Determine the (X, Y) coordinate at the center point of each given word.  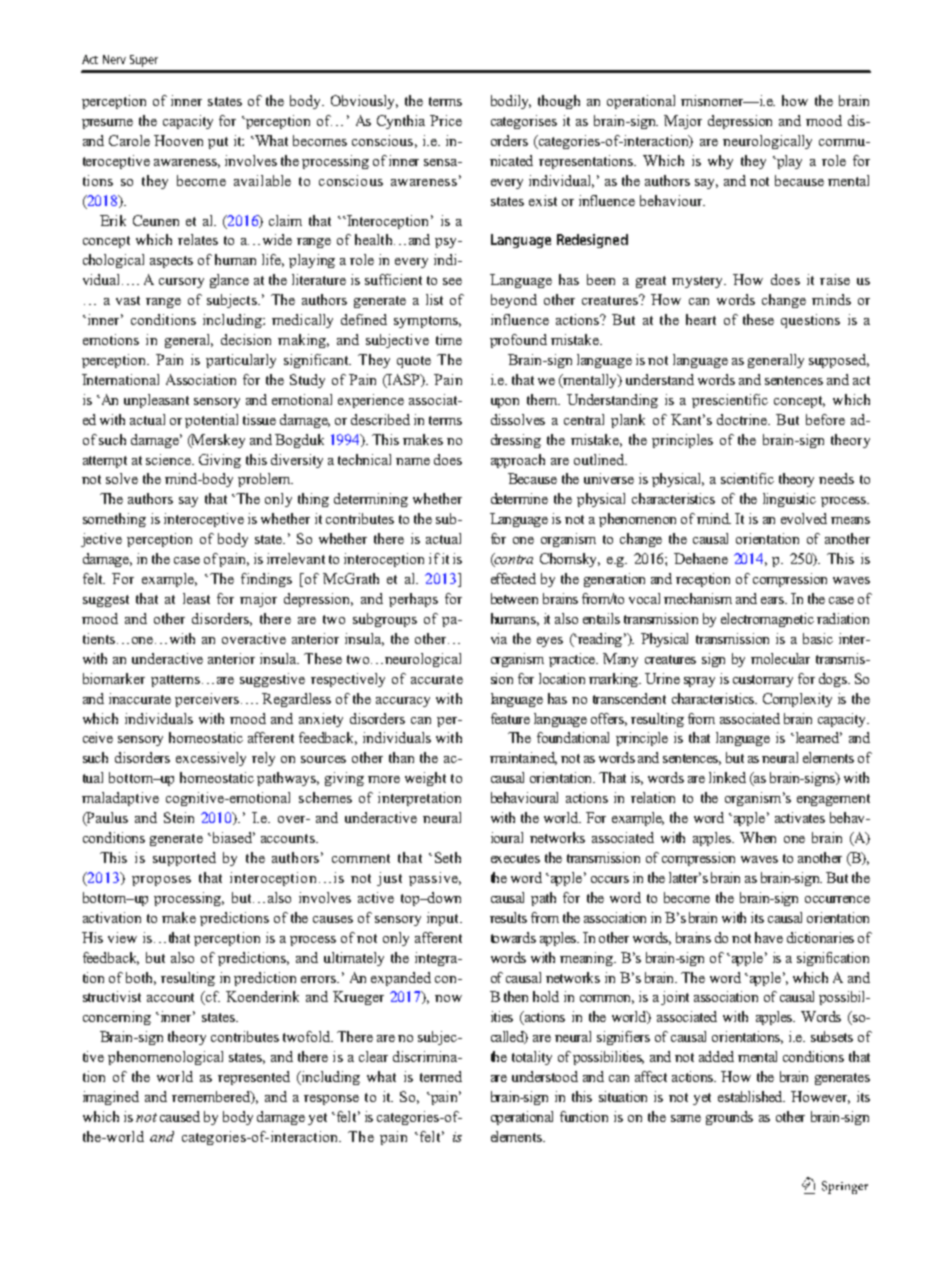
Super (144, 61)
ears (774, 600)
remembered (212, 1097)
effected (513, 578)
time (449, 339)
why (720, 162)
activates (800, 817)
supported (184, 859)
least (196, 598)
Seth (448, 857)
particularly (241, 361)
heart (701, 319)
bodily (511, 102)
